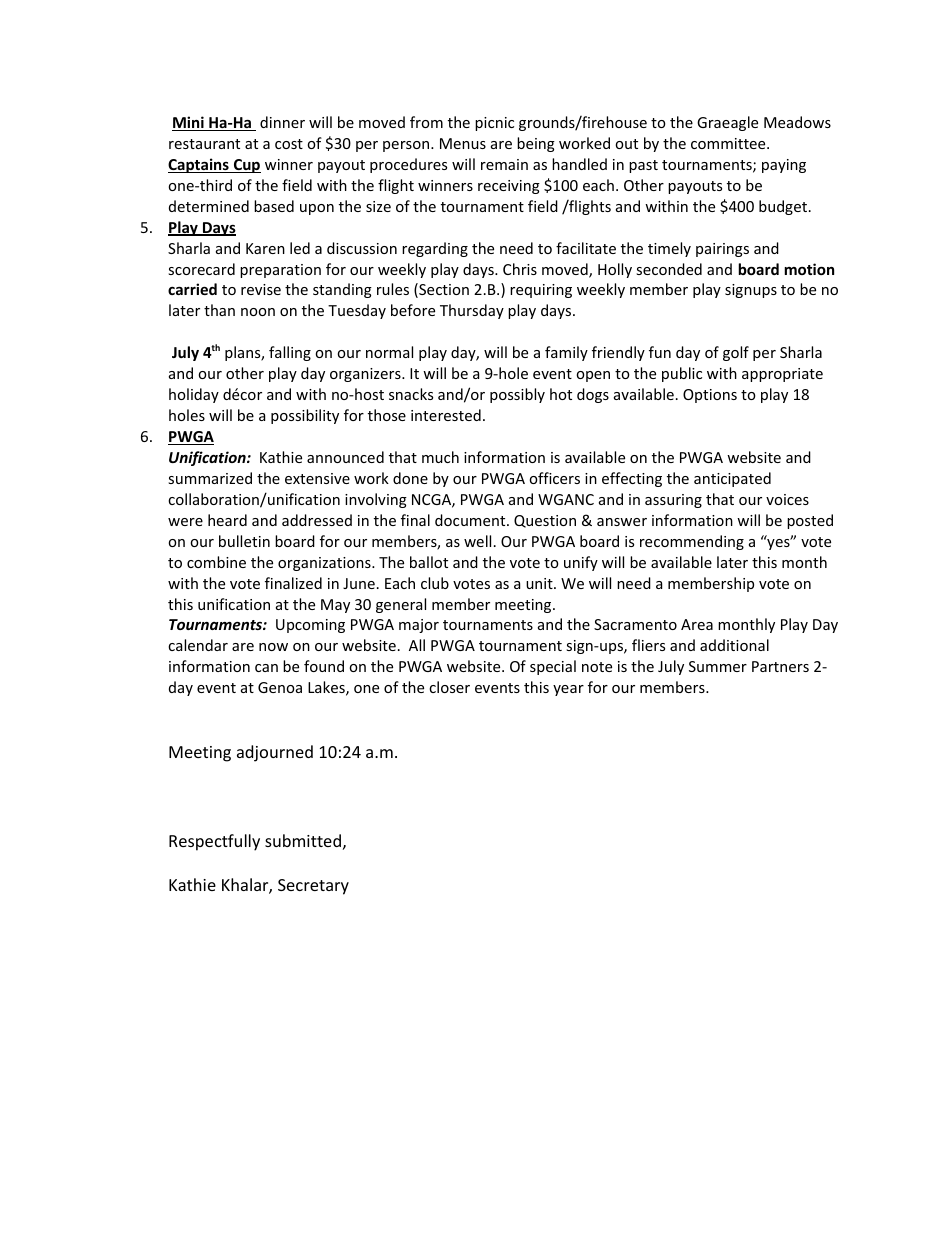  I want to click on submitted, so click(303, 840).
